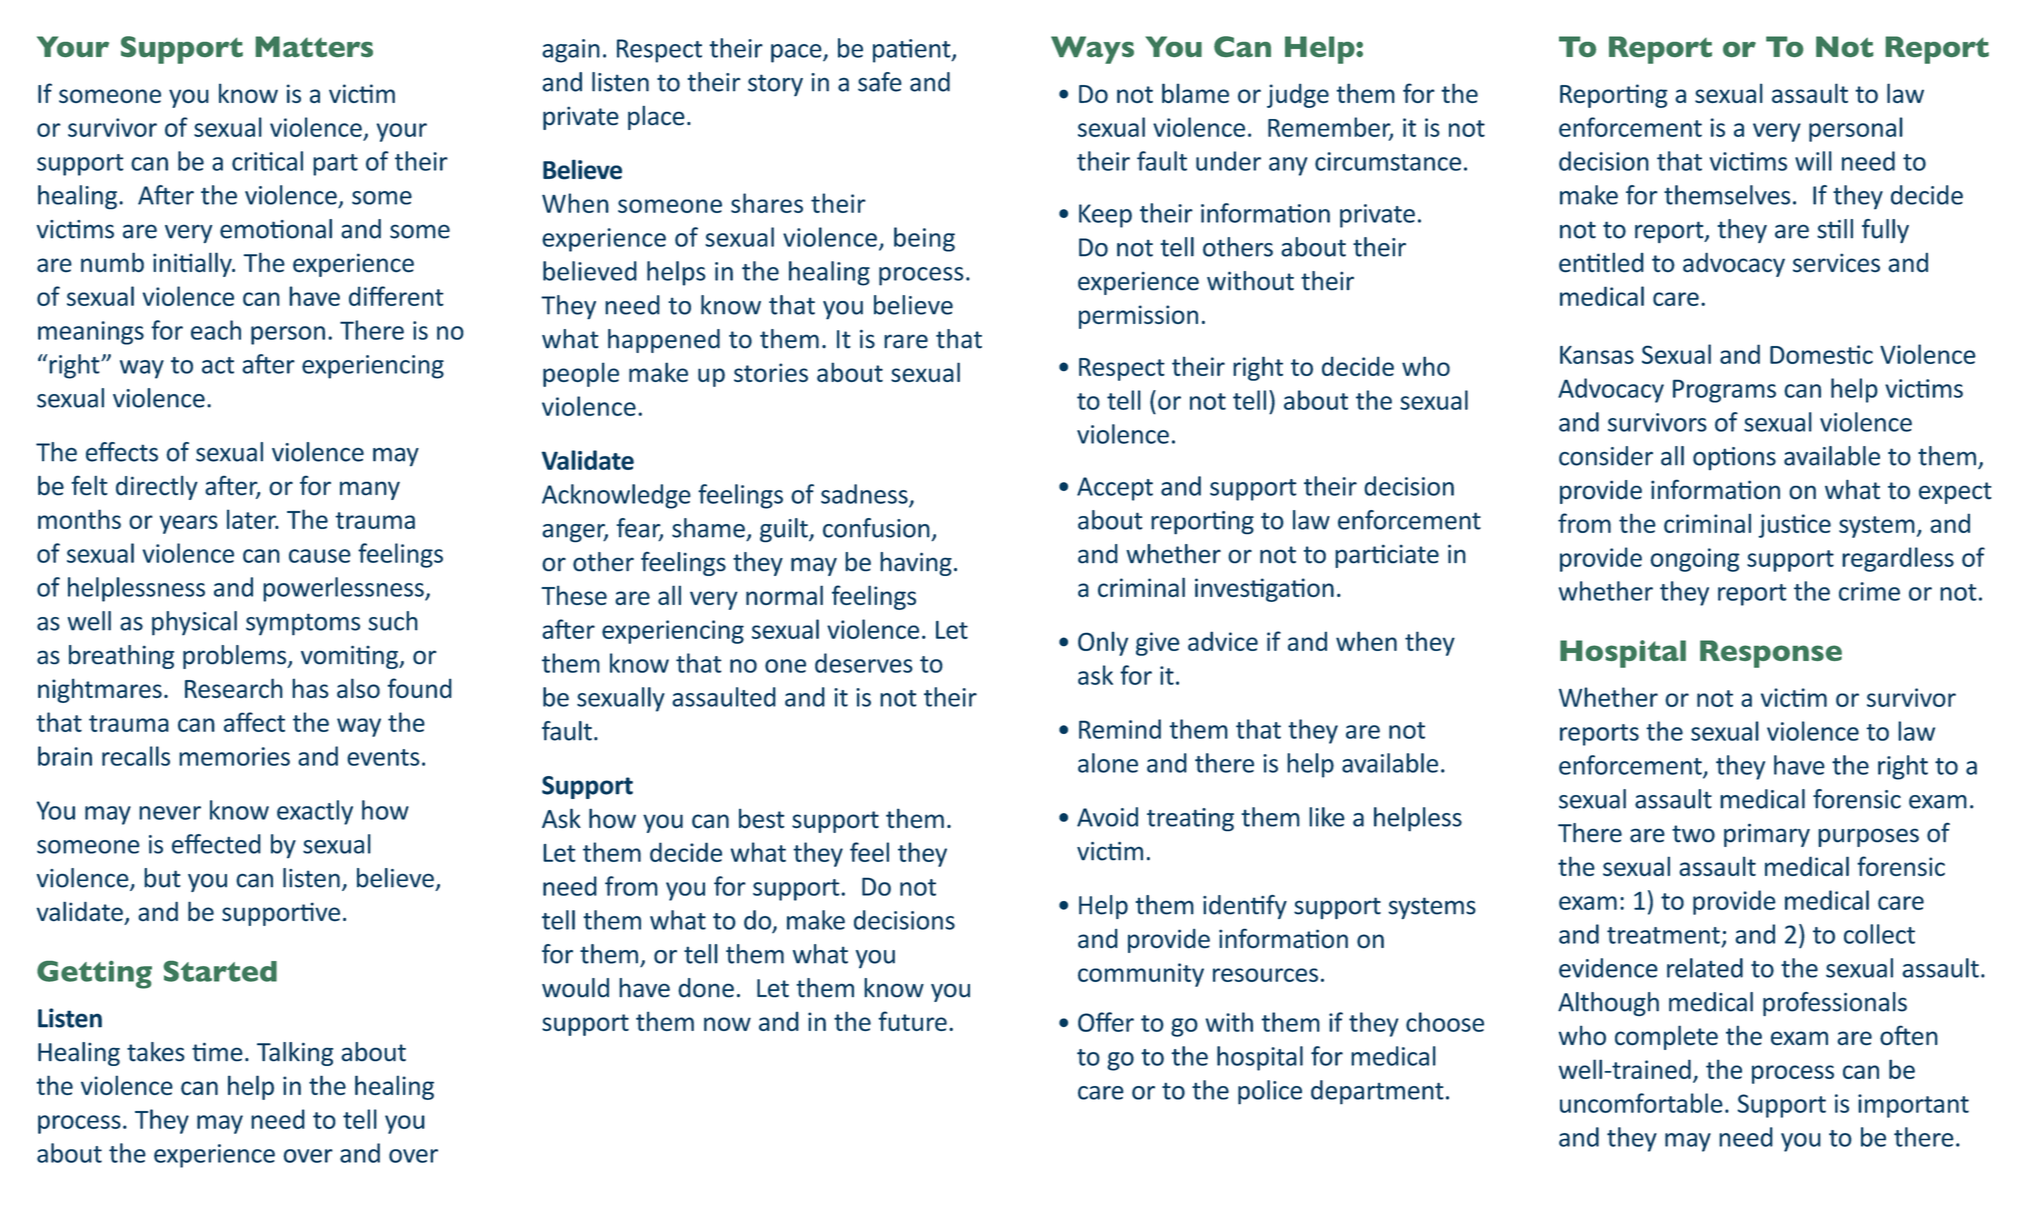  I want to click on ongoing, so click(1695, 560).
